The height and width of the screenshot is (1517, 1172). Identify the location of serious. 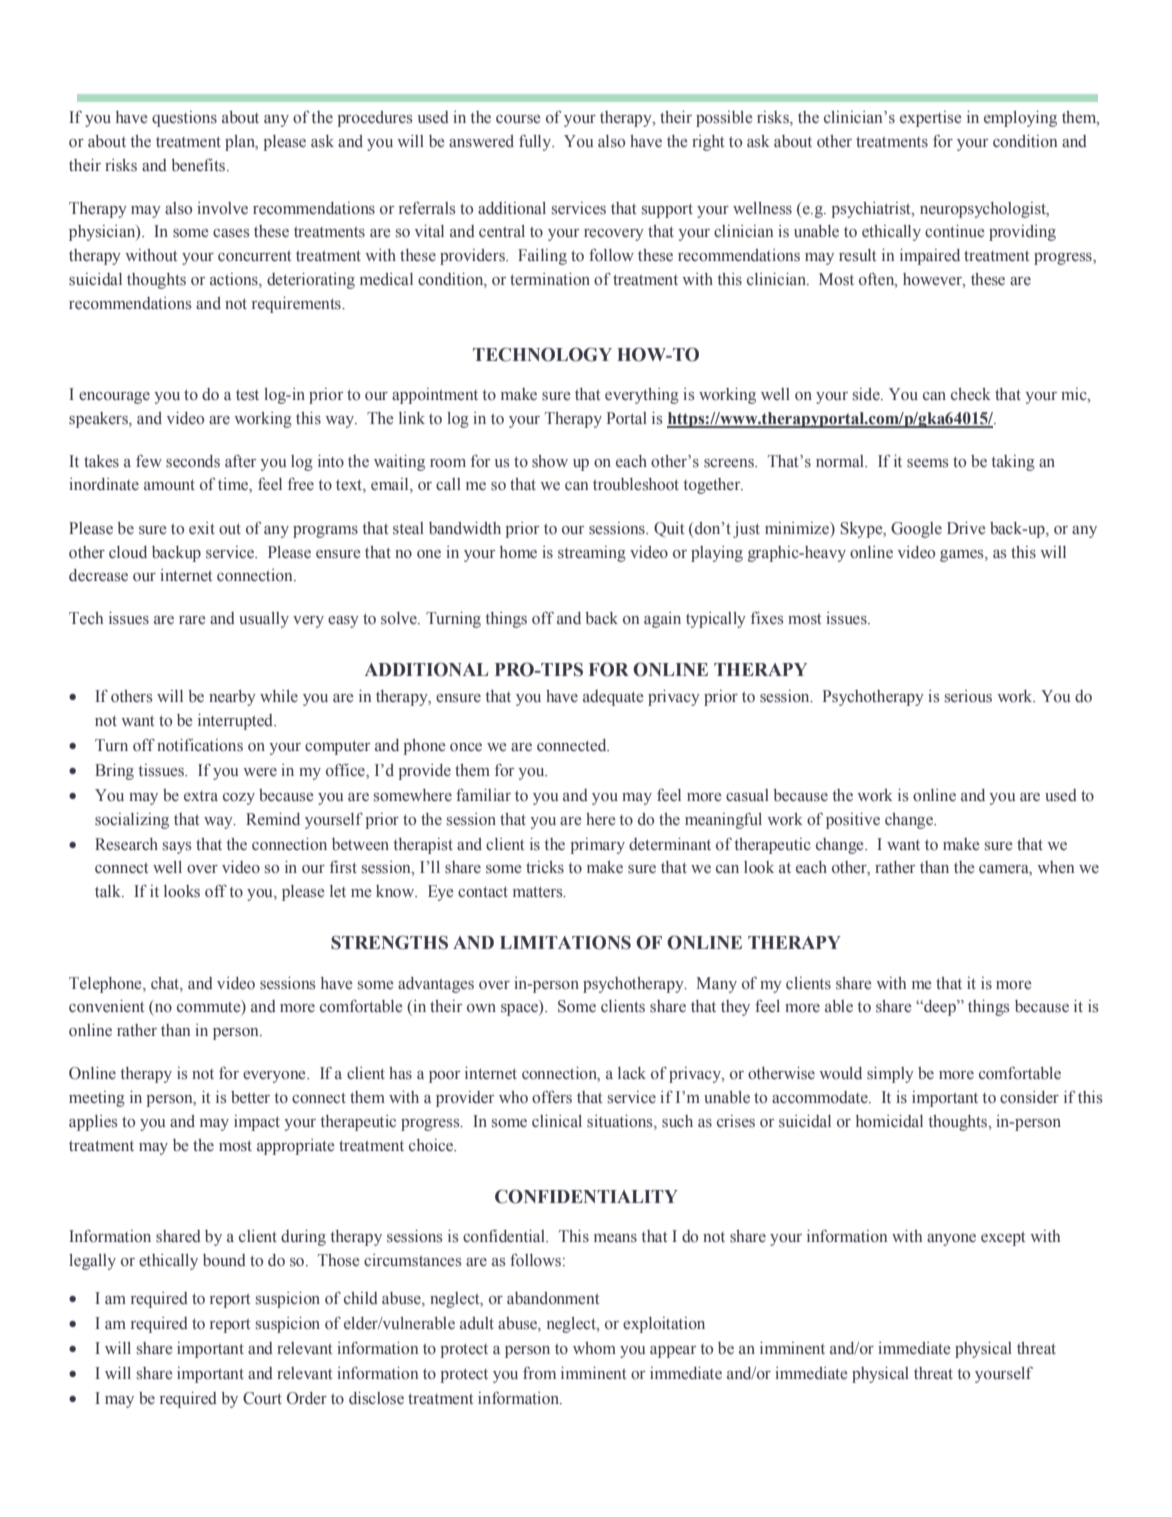
(968, 696).
